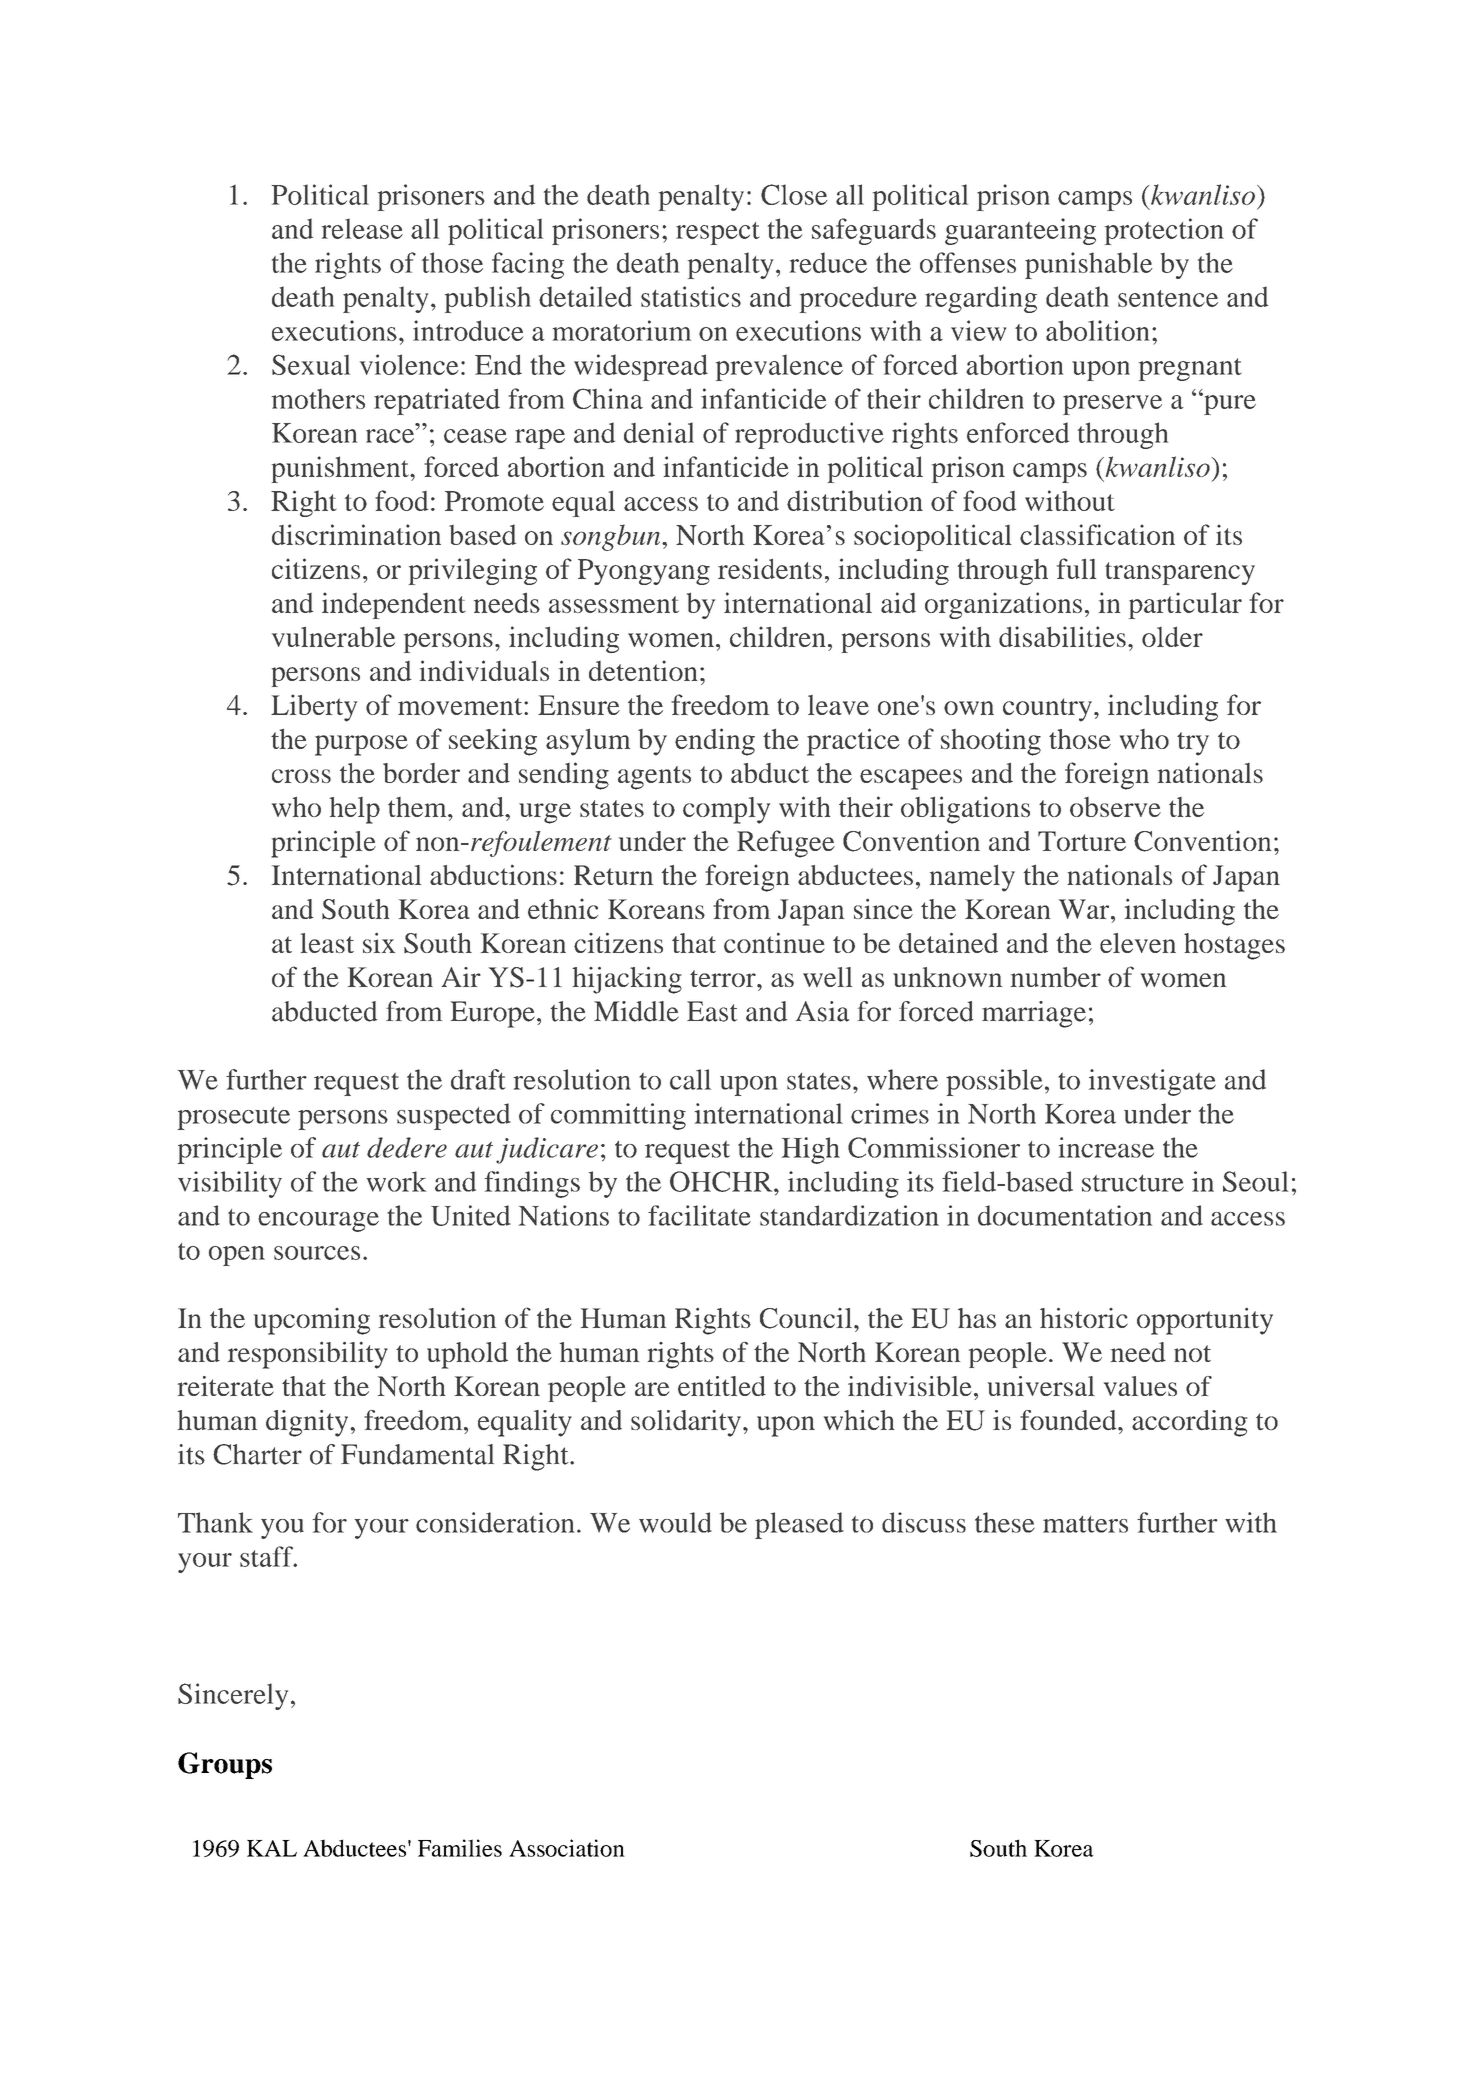 The image size is (1467, 2075). What do you see at coordinates (362, 228) in the screenshot?
I see `release` at bounding box center [362, 228].
